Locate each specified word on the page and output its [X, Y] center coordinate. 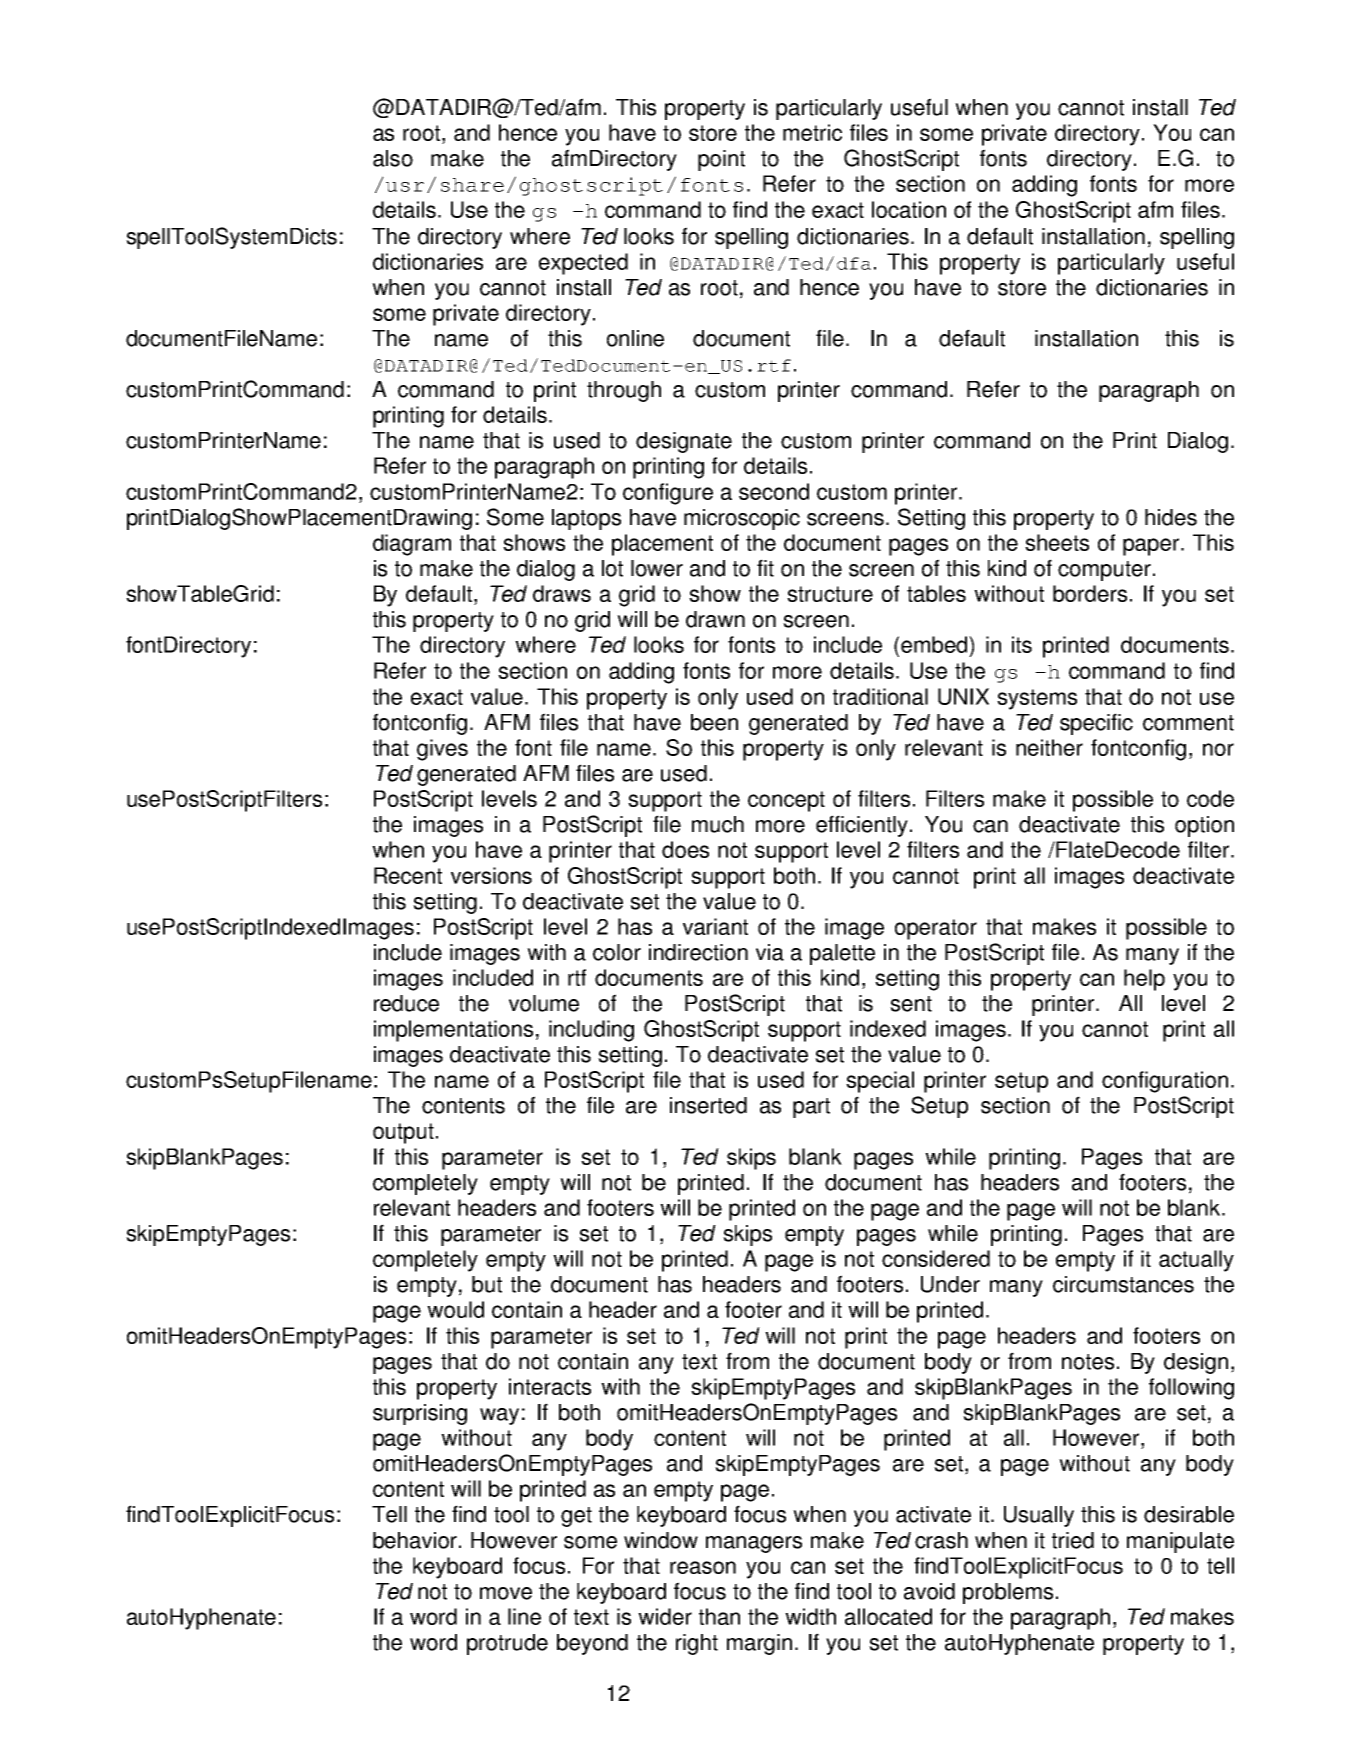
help [1144, 980]
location [909, 209]
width [810, 1616]
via [770, 952]
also [393, 158]
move [506, 1593]
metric [812, 132]
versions [491, 875]
